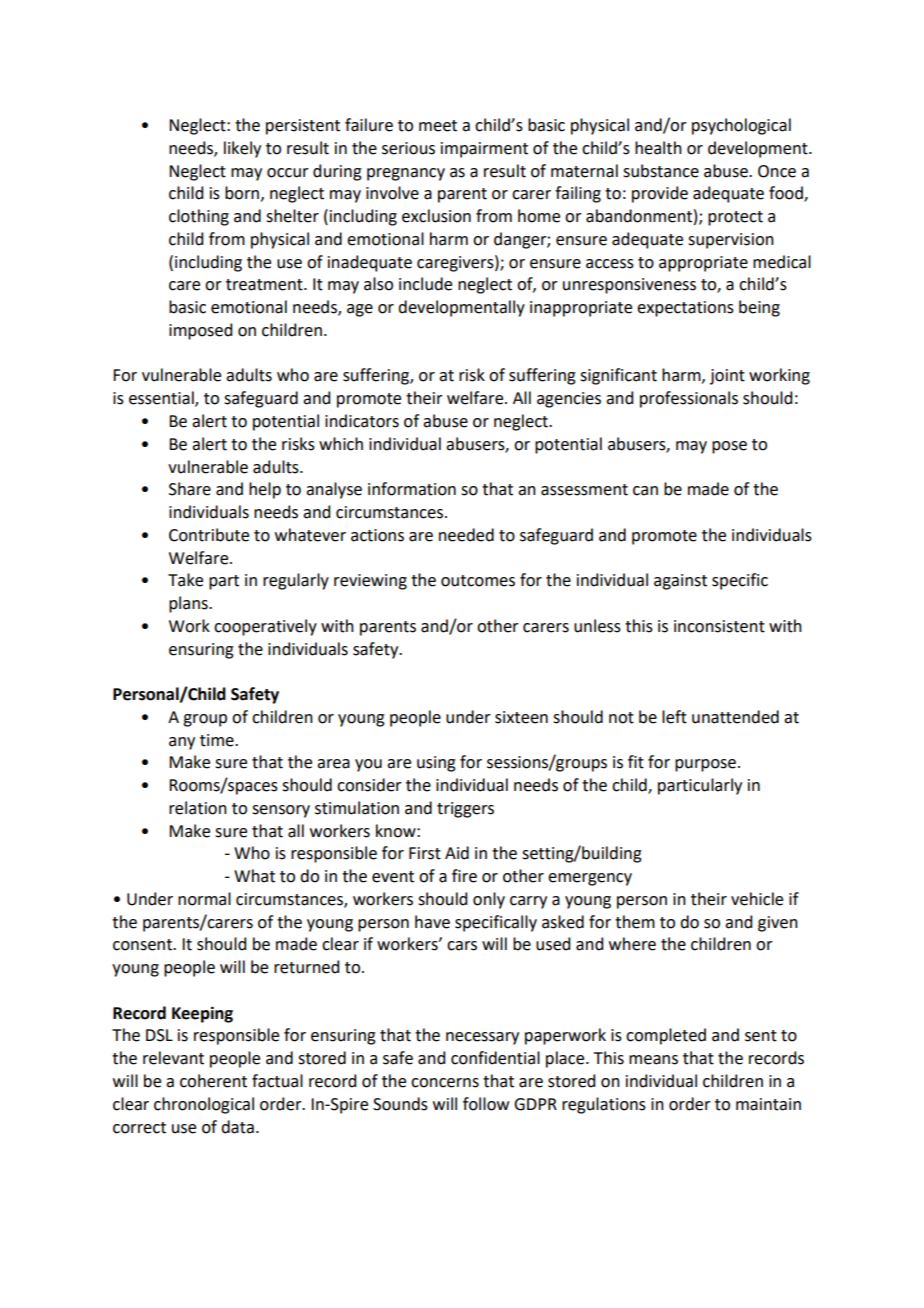 This screenshot has height=1308, width=924. What do you see at coordinates (204, 1105) in the screenshot?
I see `chronological` at bounding box center [204, 1105].
